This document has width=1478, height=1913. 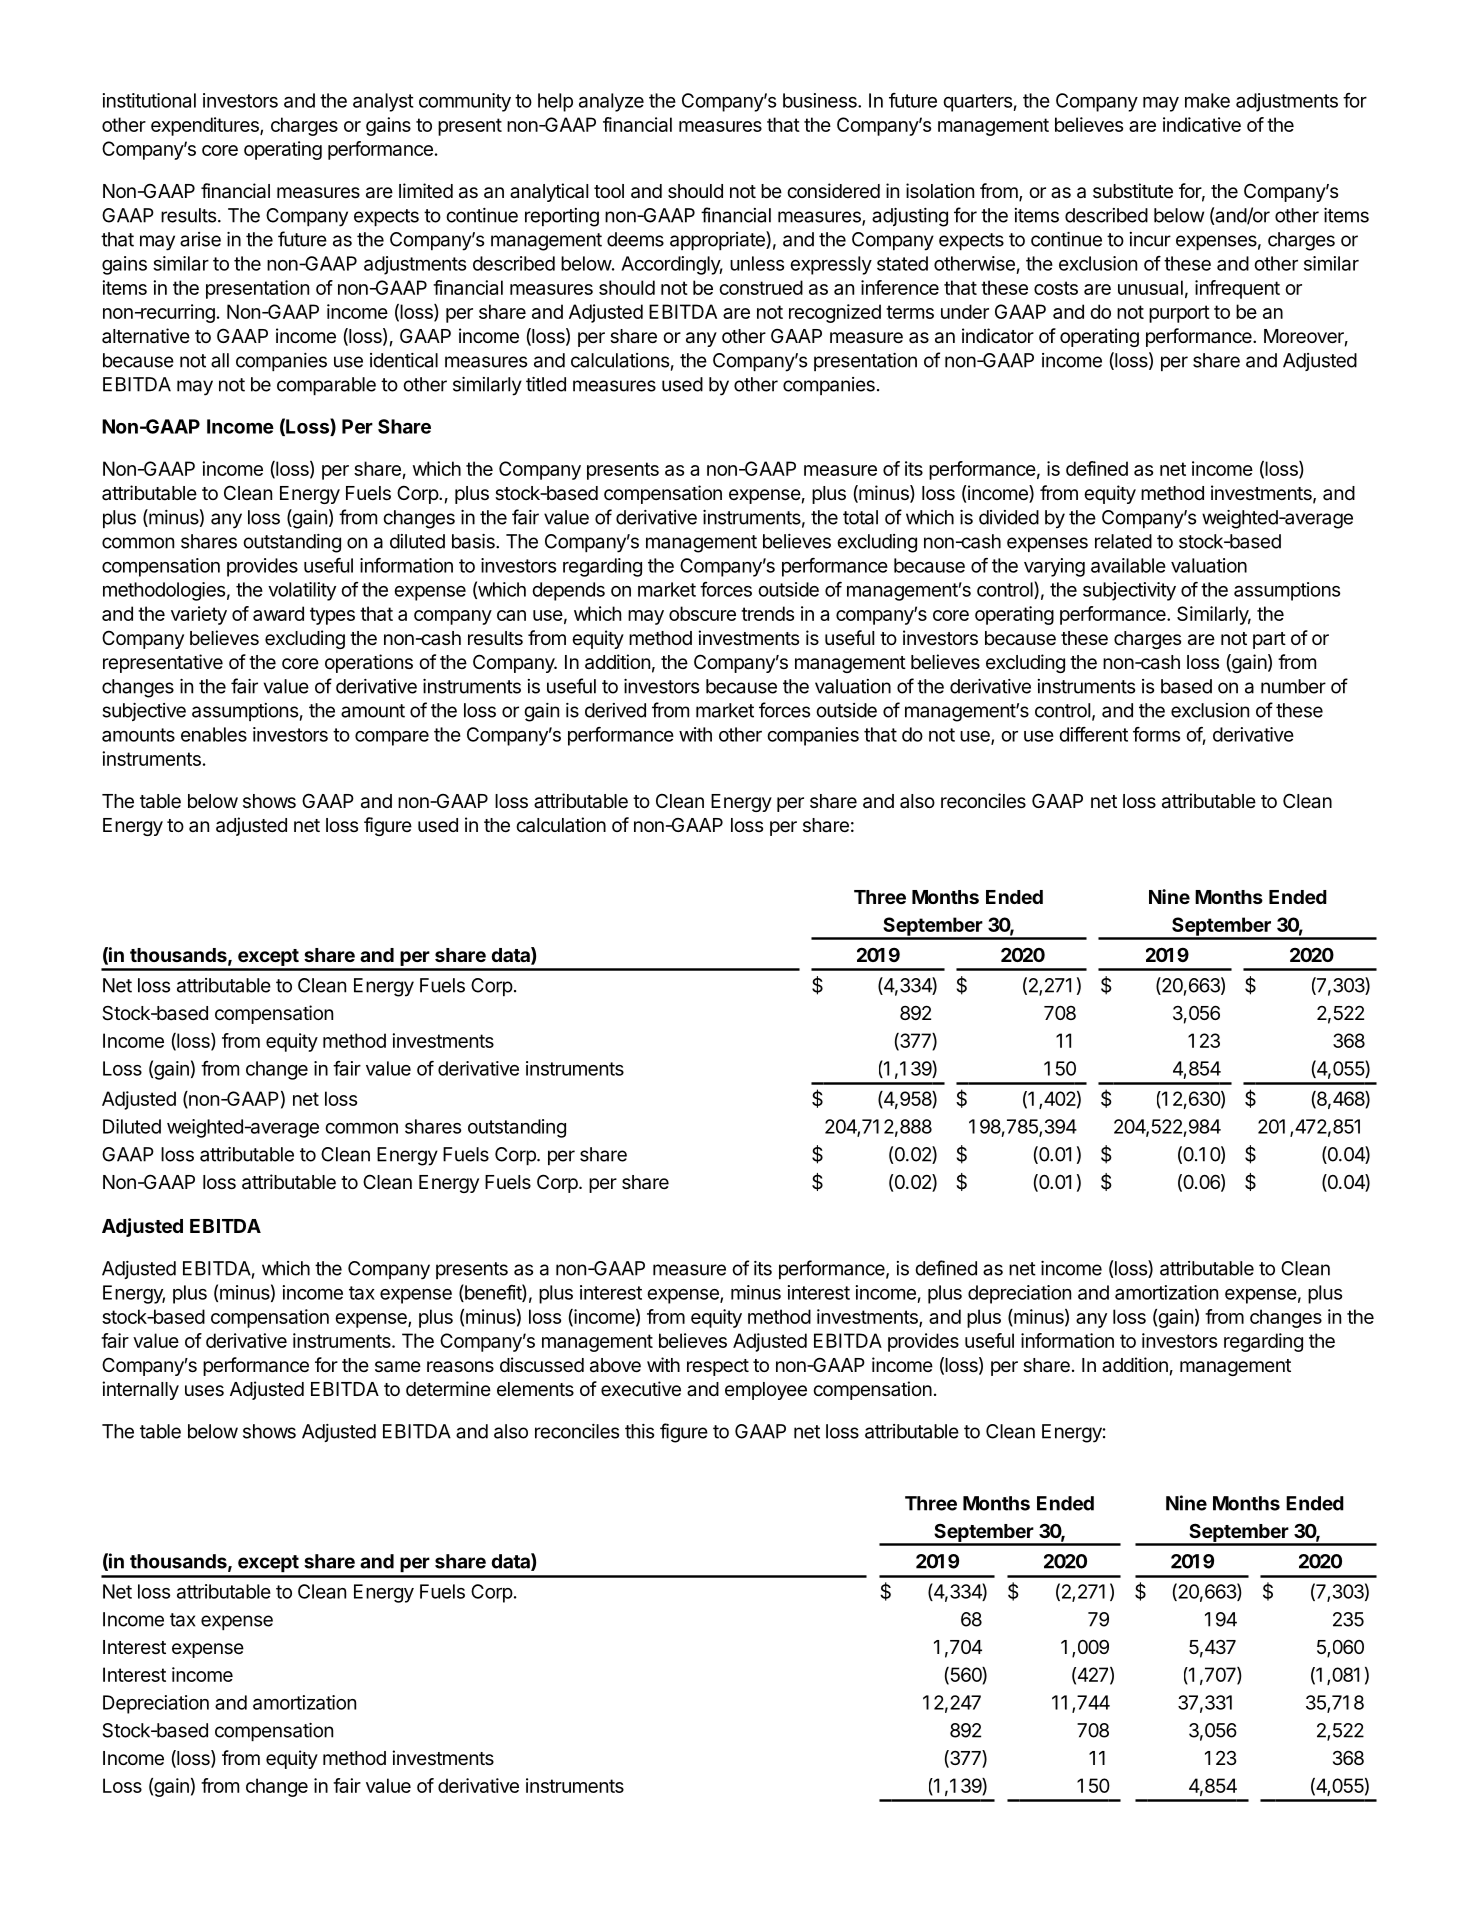 I want to click on indicative, so click(x=1202, y=124).
